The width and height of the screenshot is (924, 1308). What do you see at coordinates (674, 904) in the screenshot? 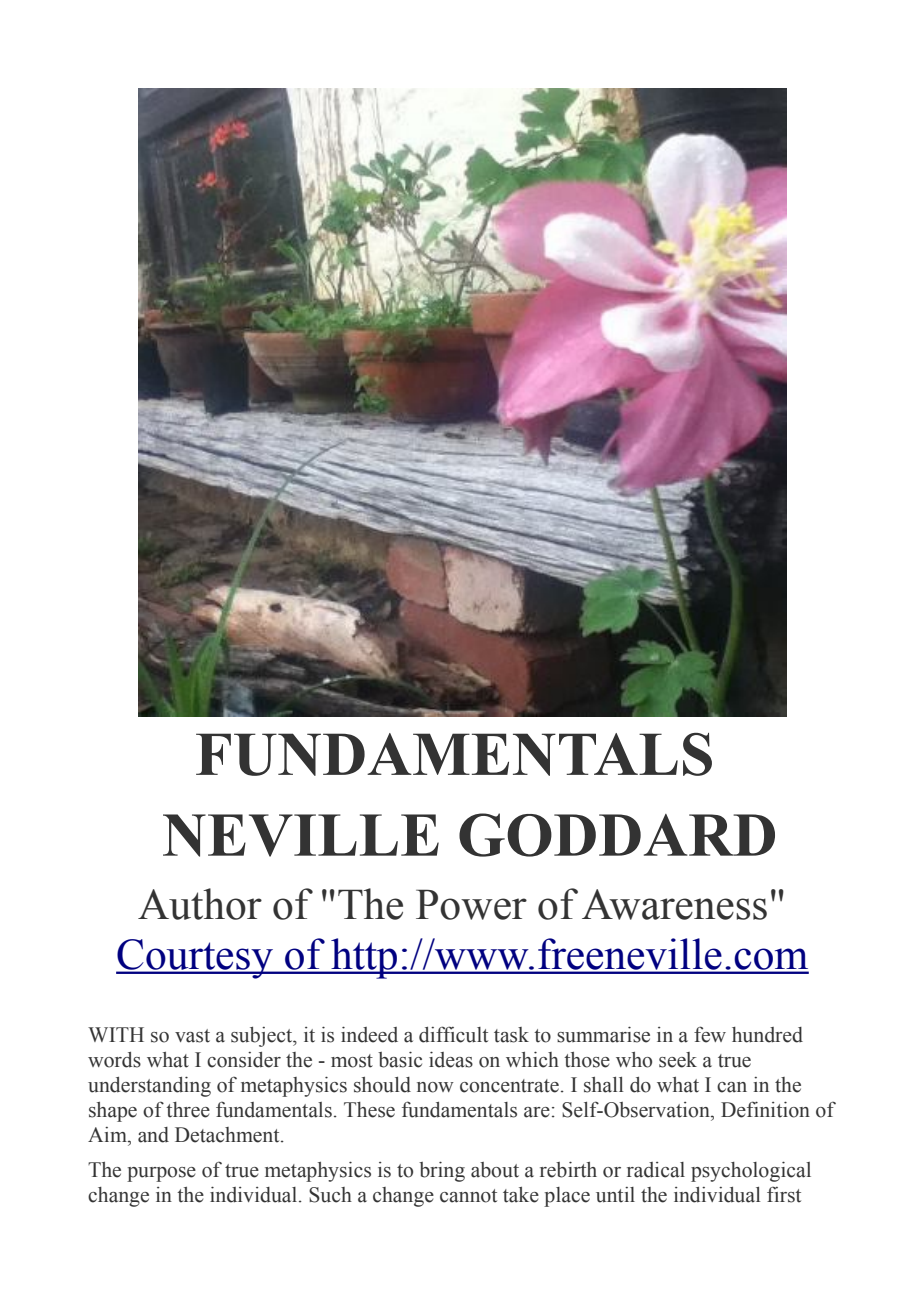
I see `Awareness` at bounding box center [674, 904].
